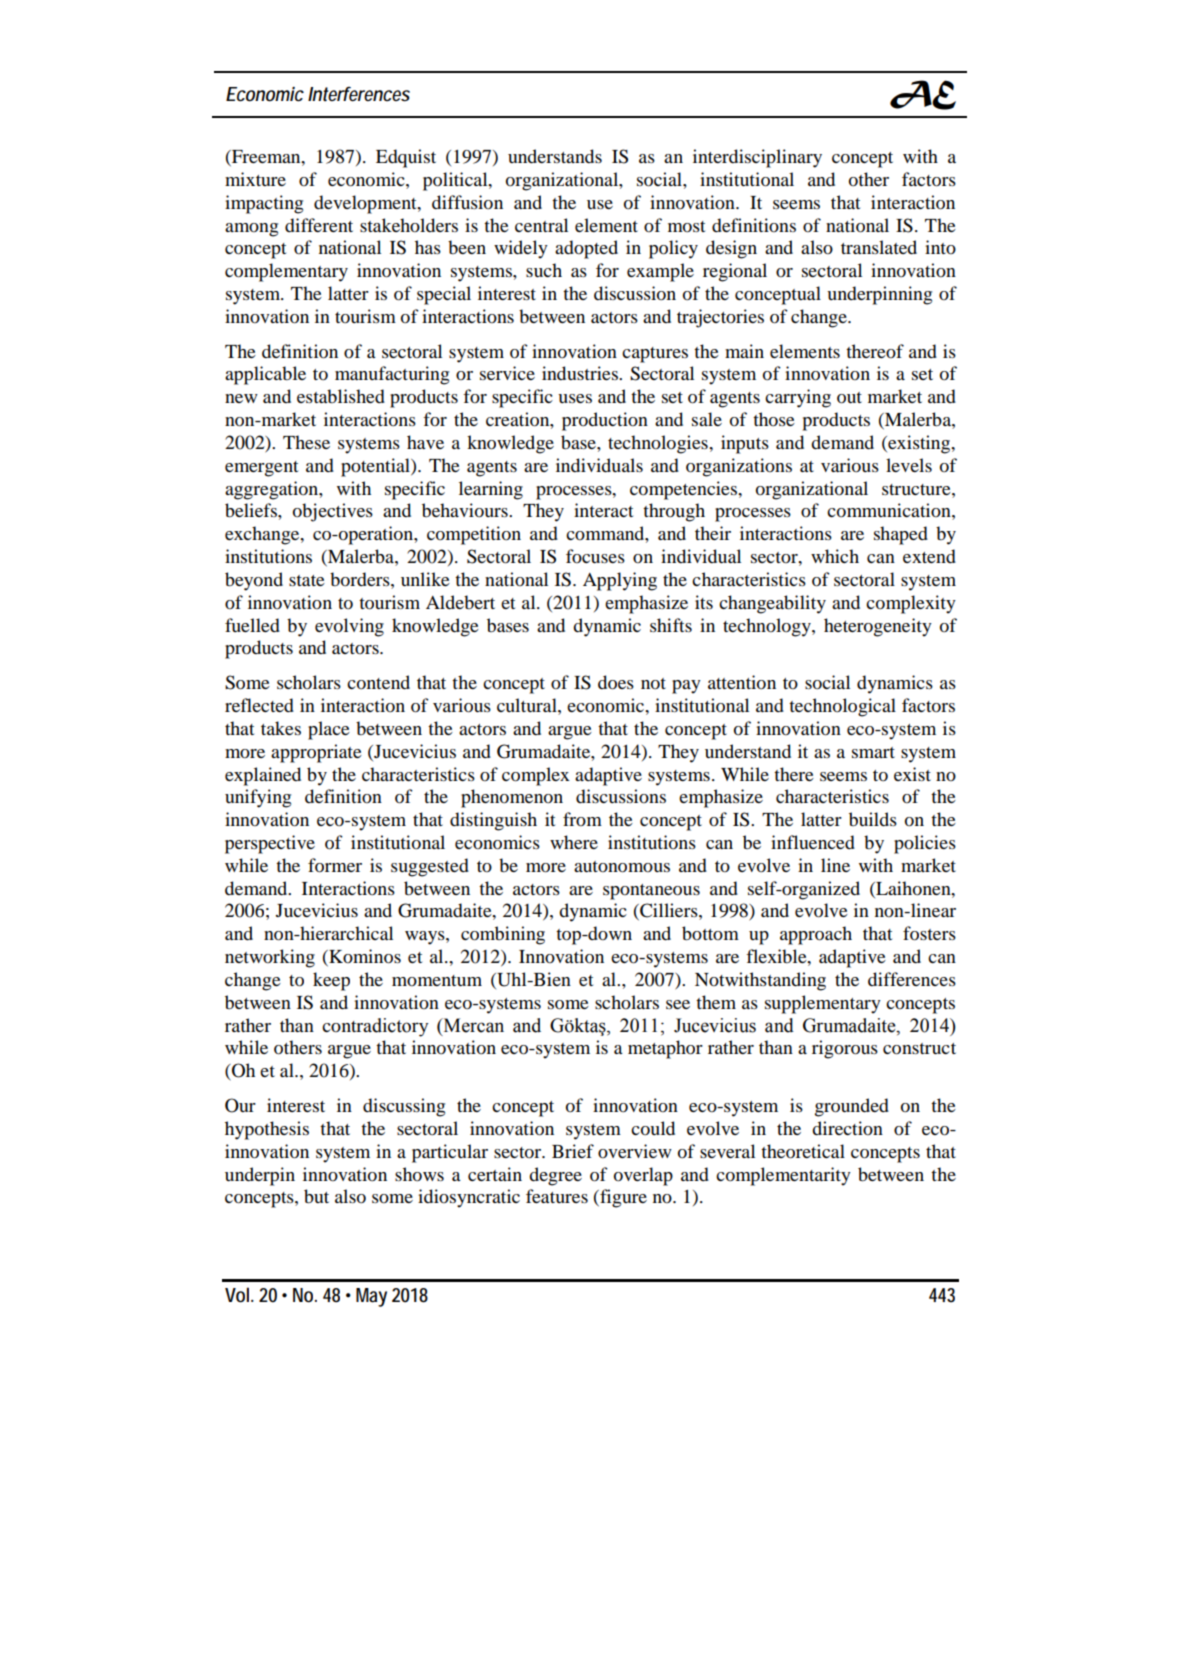 The width and height of the page is (1181, 1671). What do you see at coordinates (371, 1297) in the page?
I see `May` at bounding box center [371, 1297].
